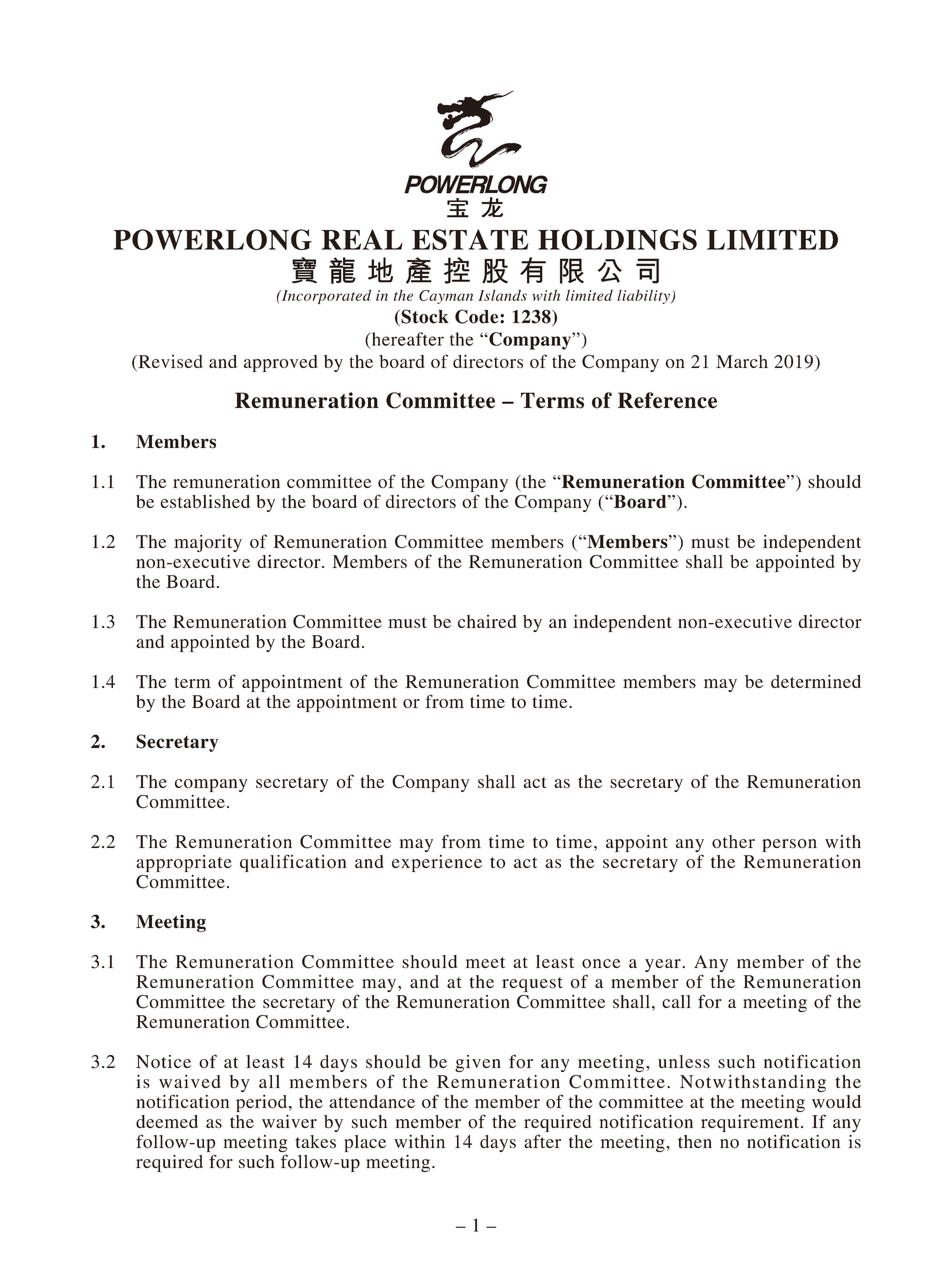 The image size is (952, 1270). What do you see at coordinates (667, 400) in the screenshot?
I see `Reference` at bounding box center [667, 400].
